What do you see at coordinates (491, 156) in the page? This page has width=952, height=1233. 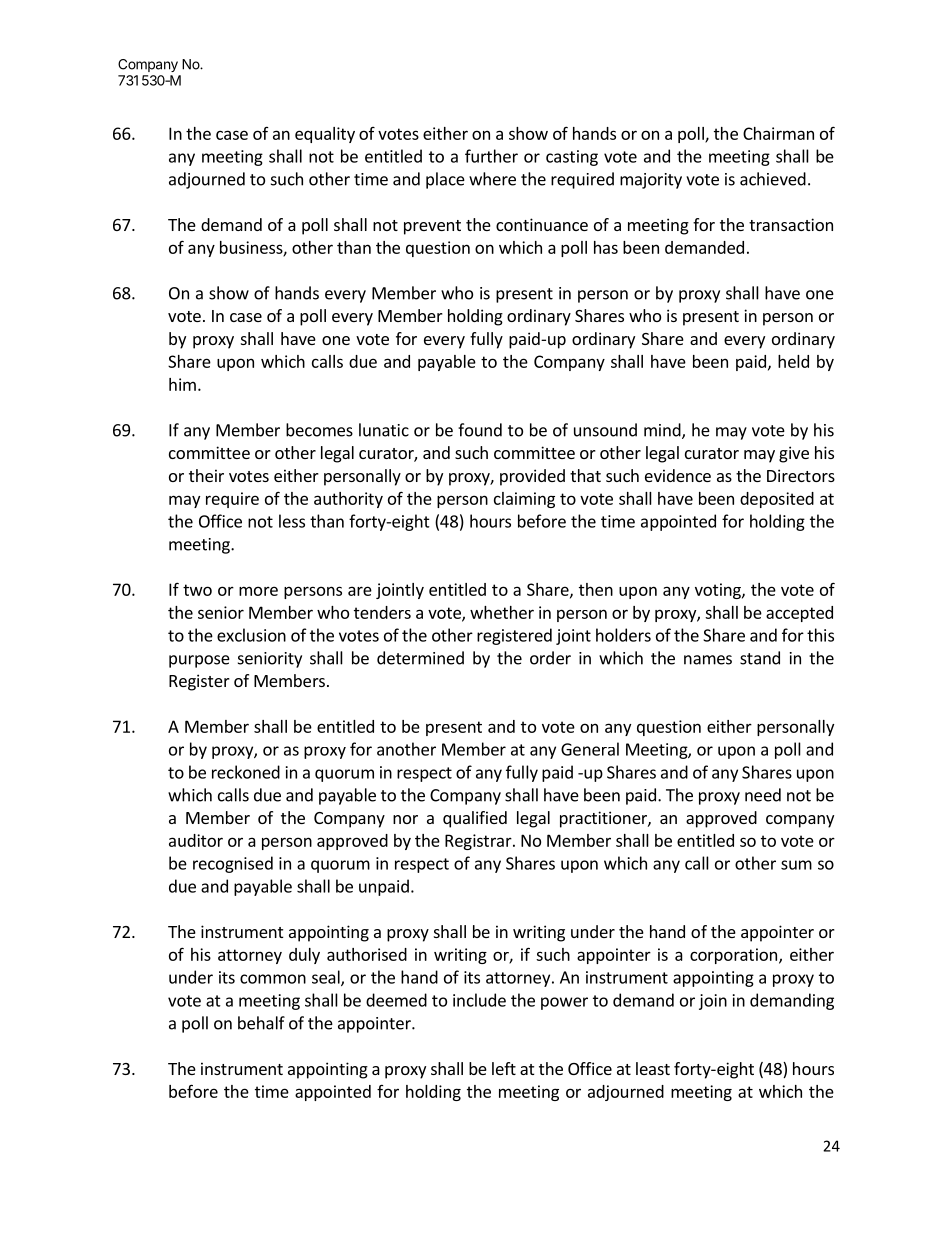 I see `further` at bounding box center [491, 156].
